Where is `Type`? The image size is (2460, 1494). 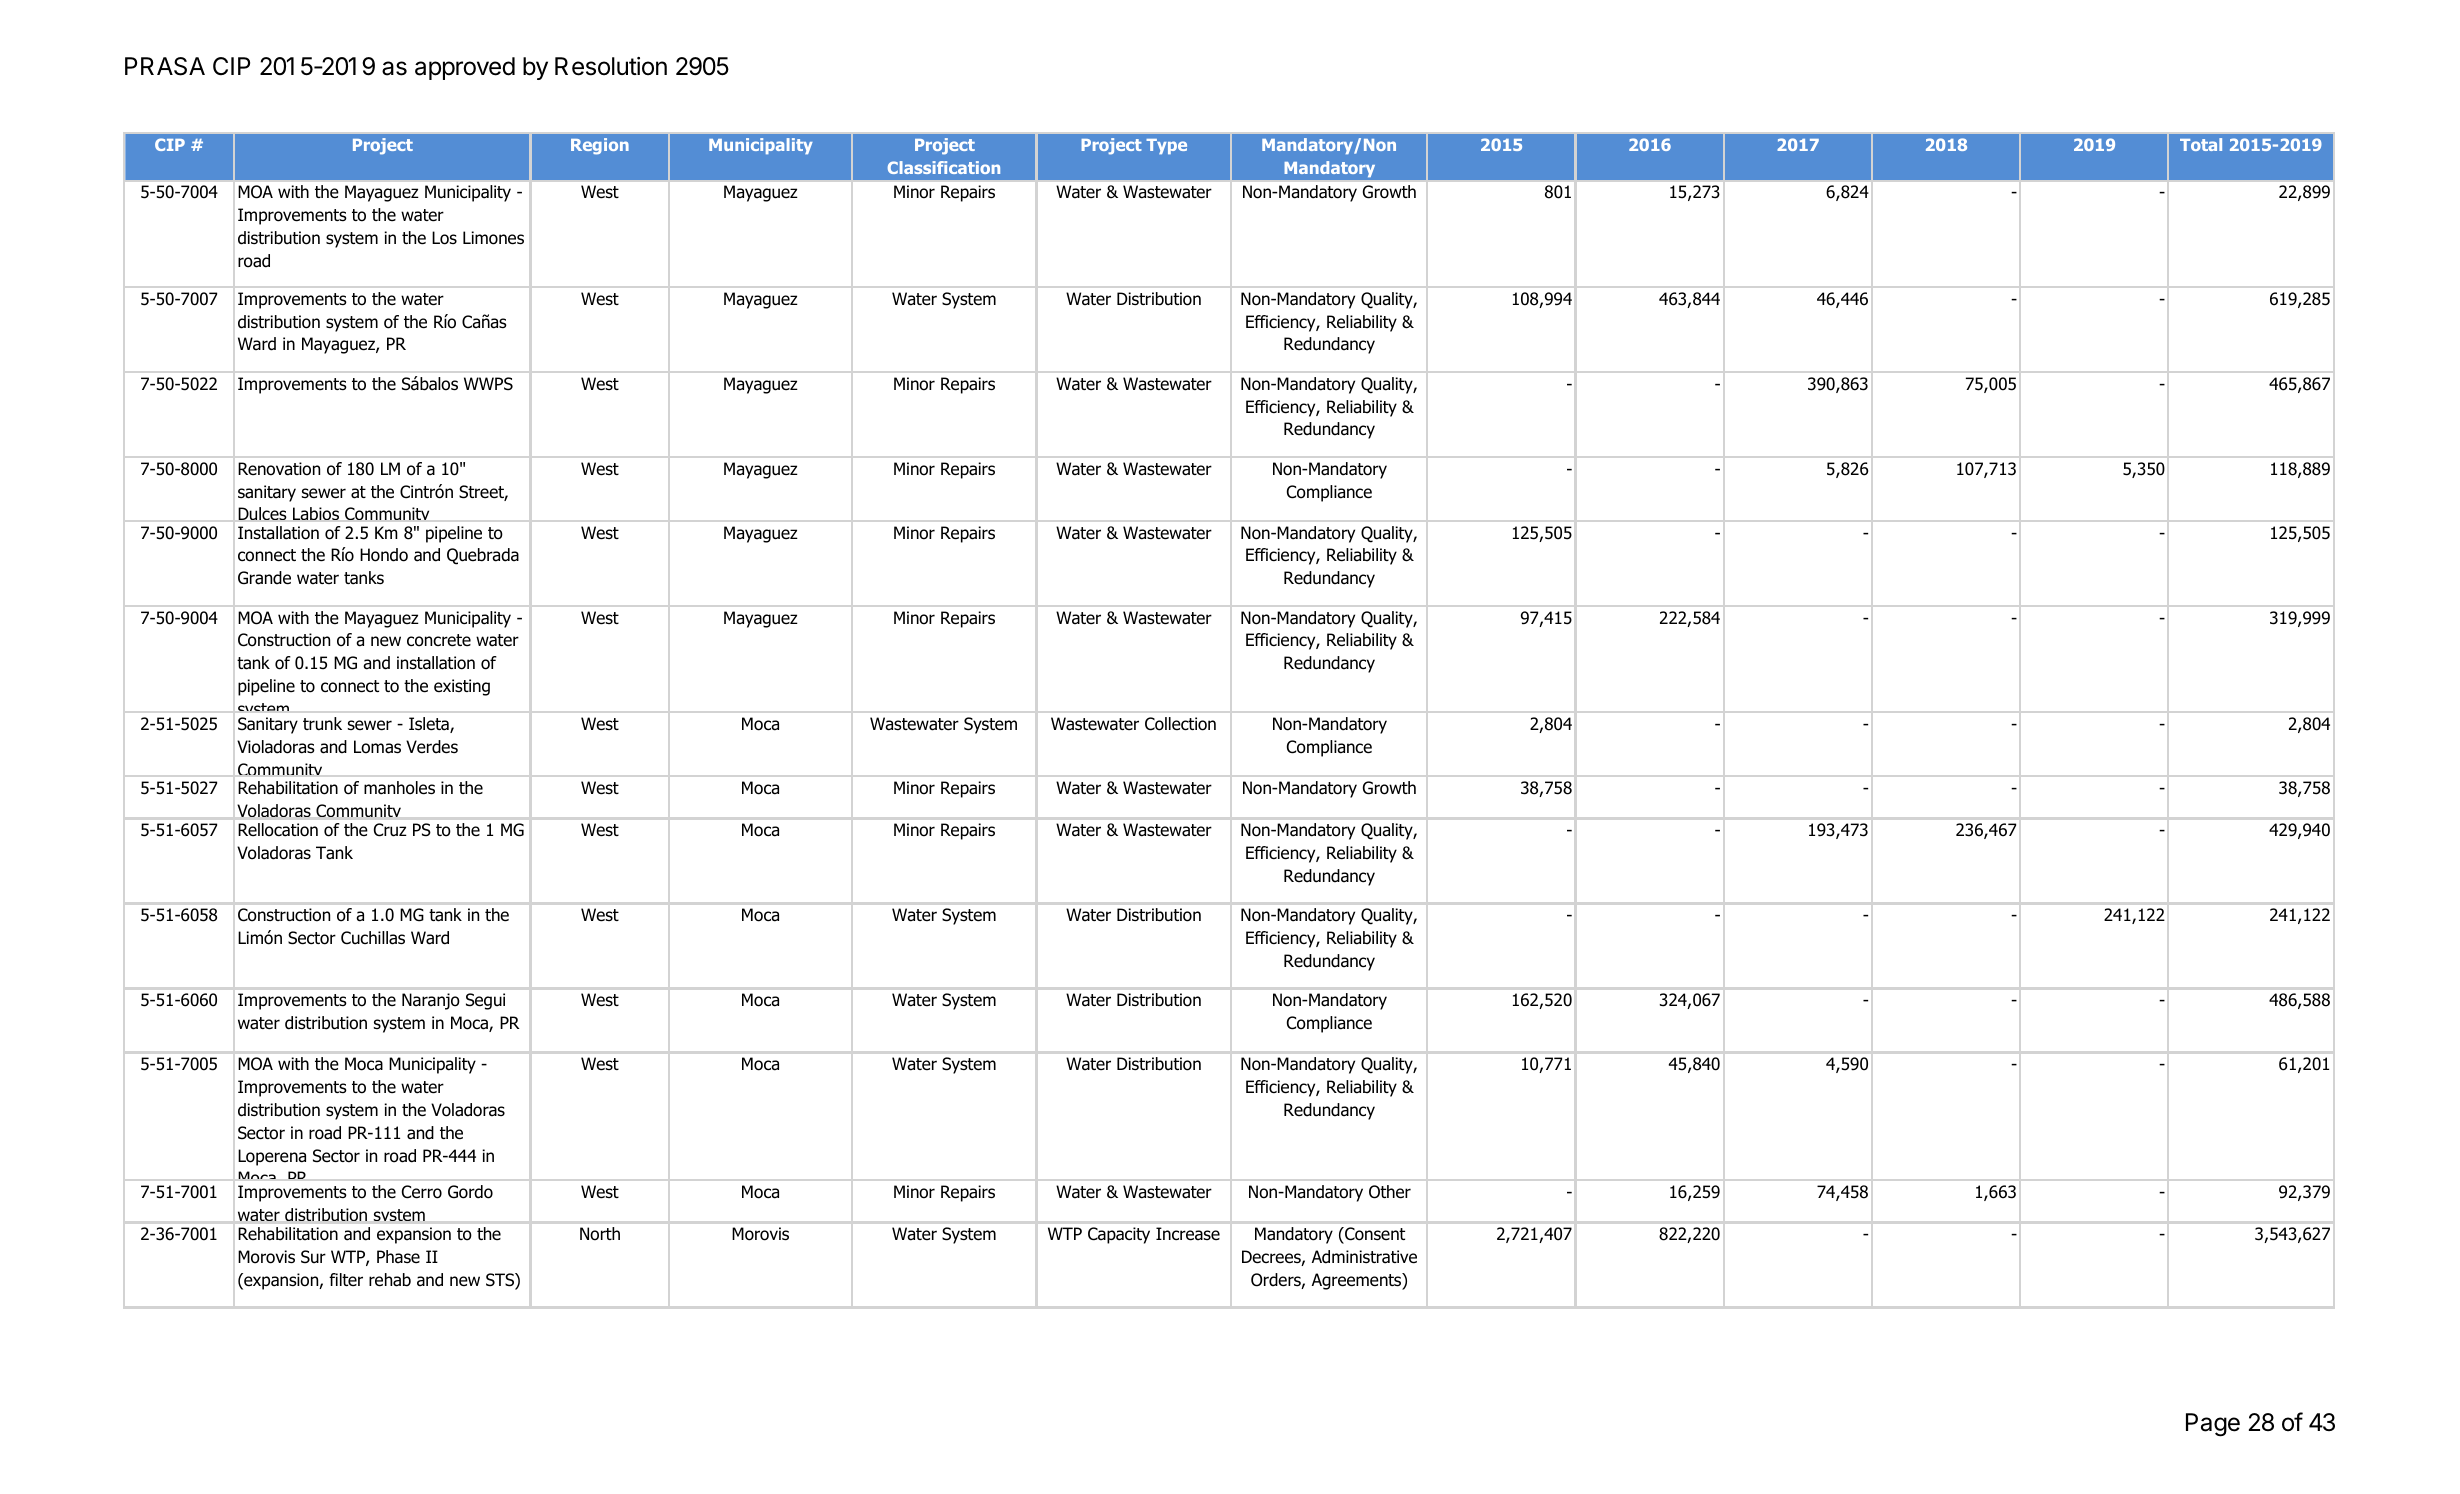 Type is located at coordinates (1166, 146).
